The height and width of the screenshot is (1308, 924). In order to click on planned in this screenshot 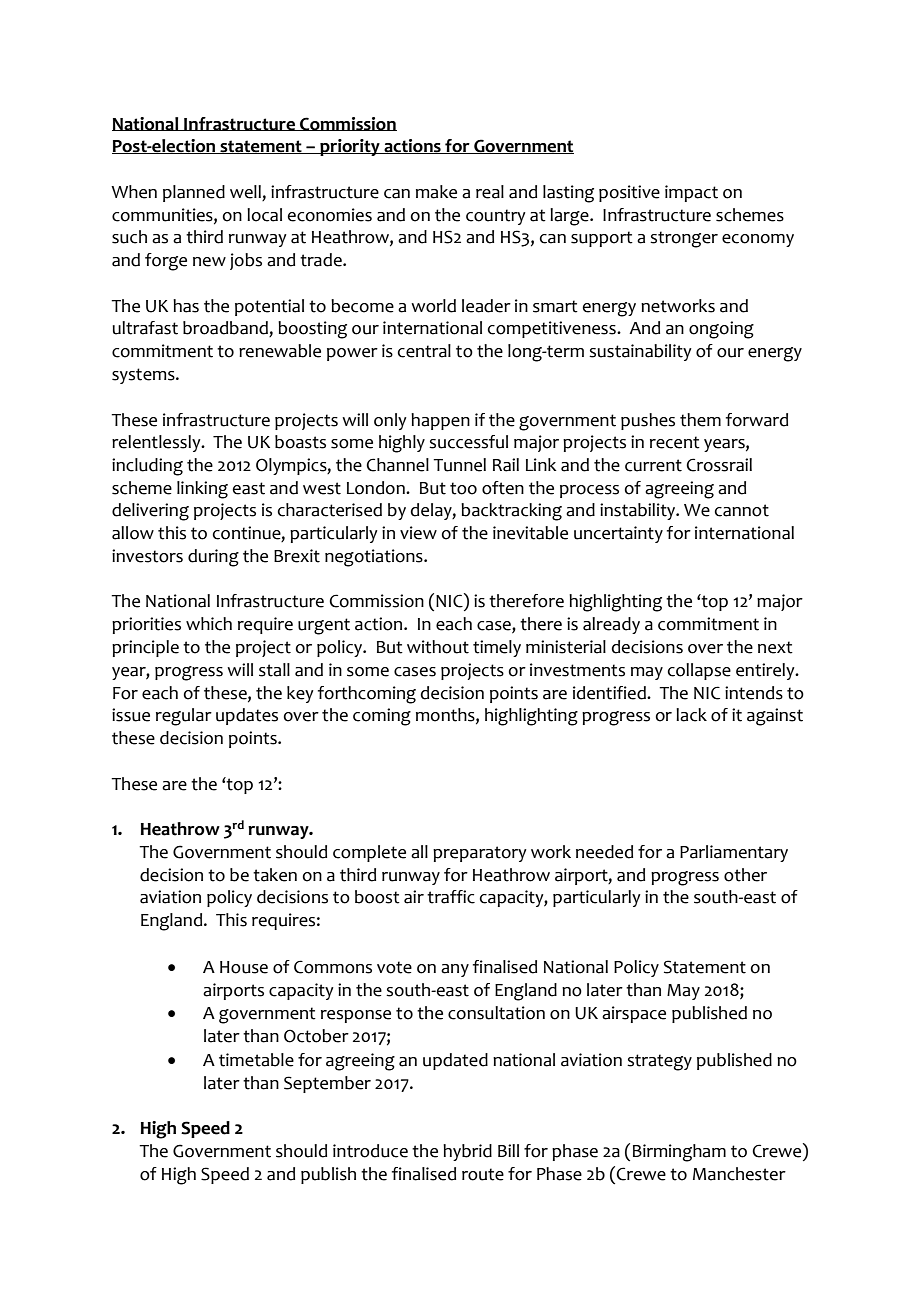, I will do `click(194, 193)`.
